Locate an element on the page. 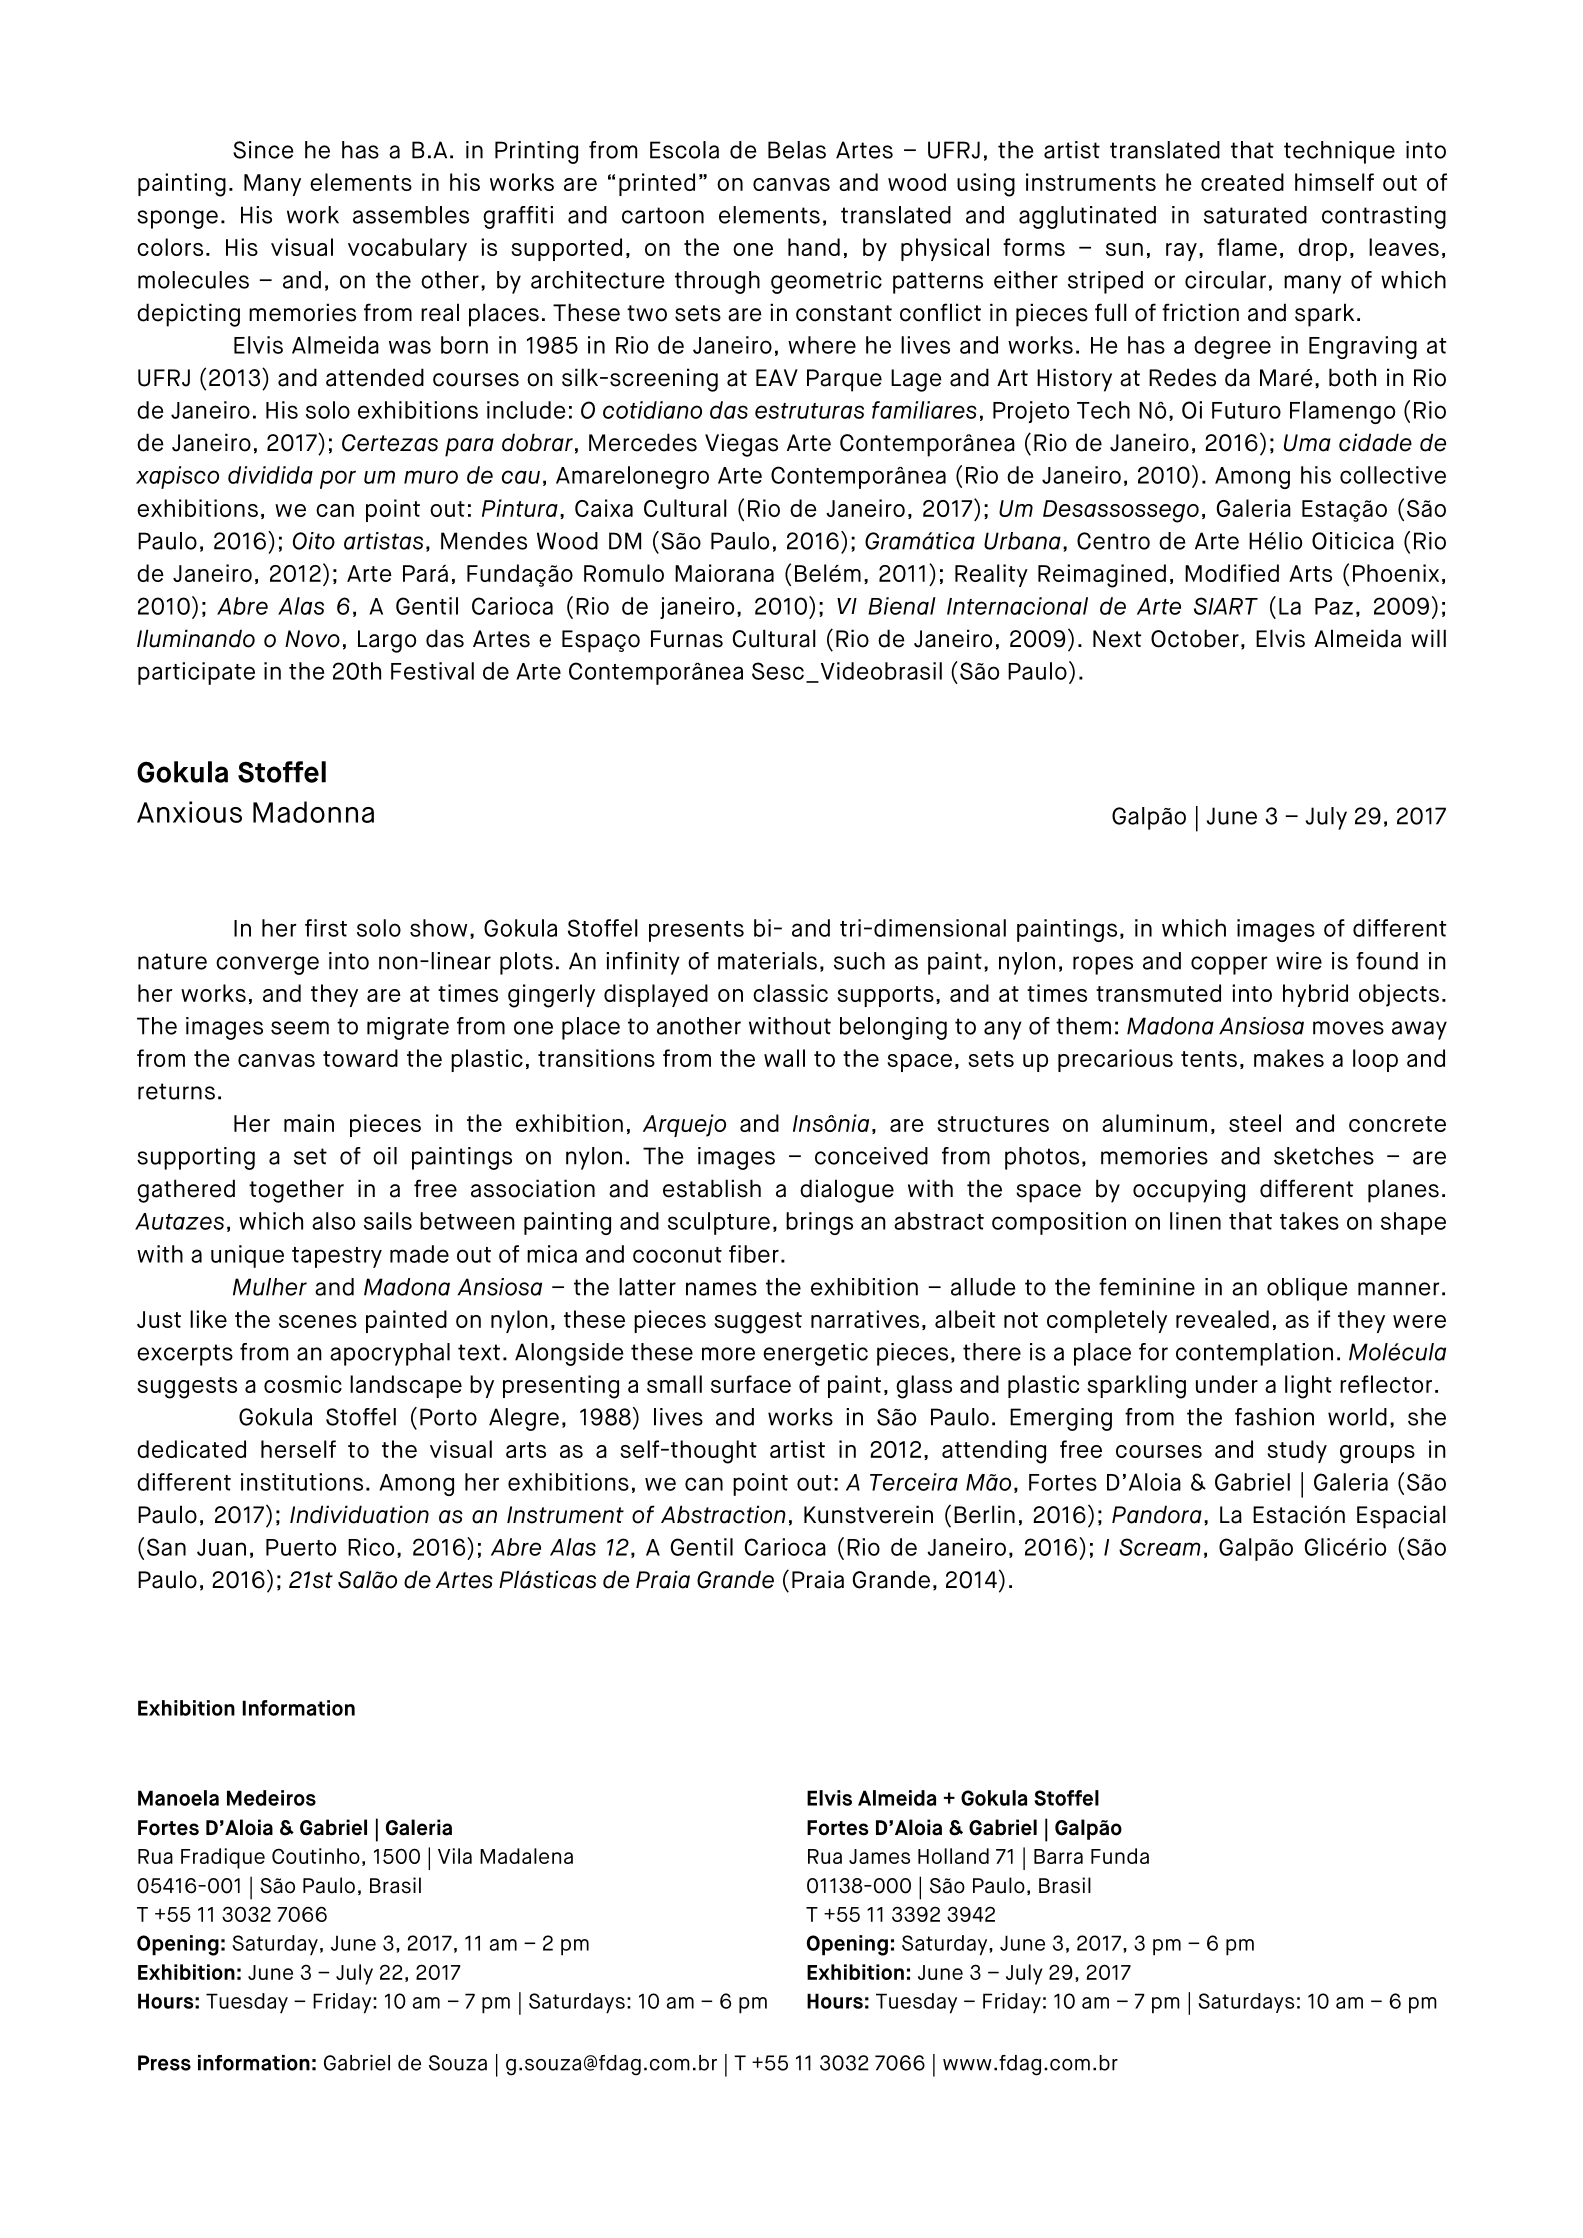  James is located at coordinates (879, 1856).
